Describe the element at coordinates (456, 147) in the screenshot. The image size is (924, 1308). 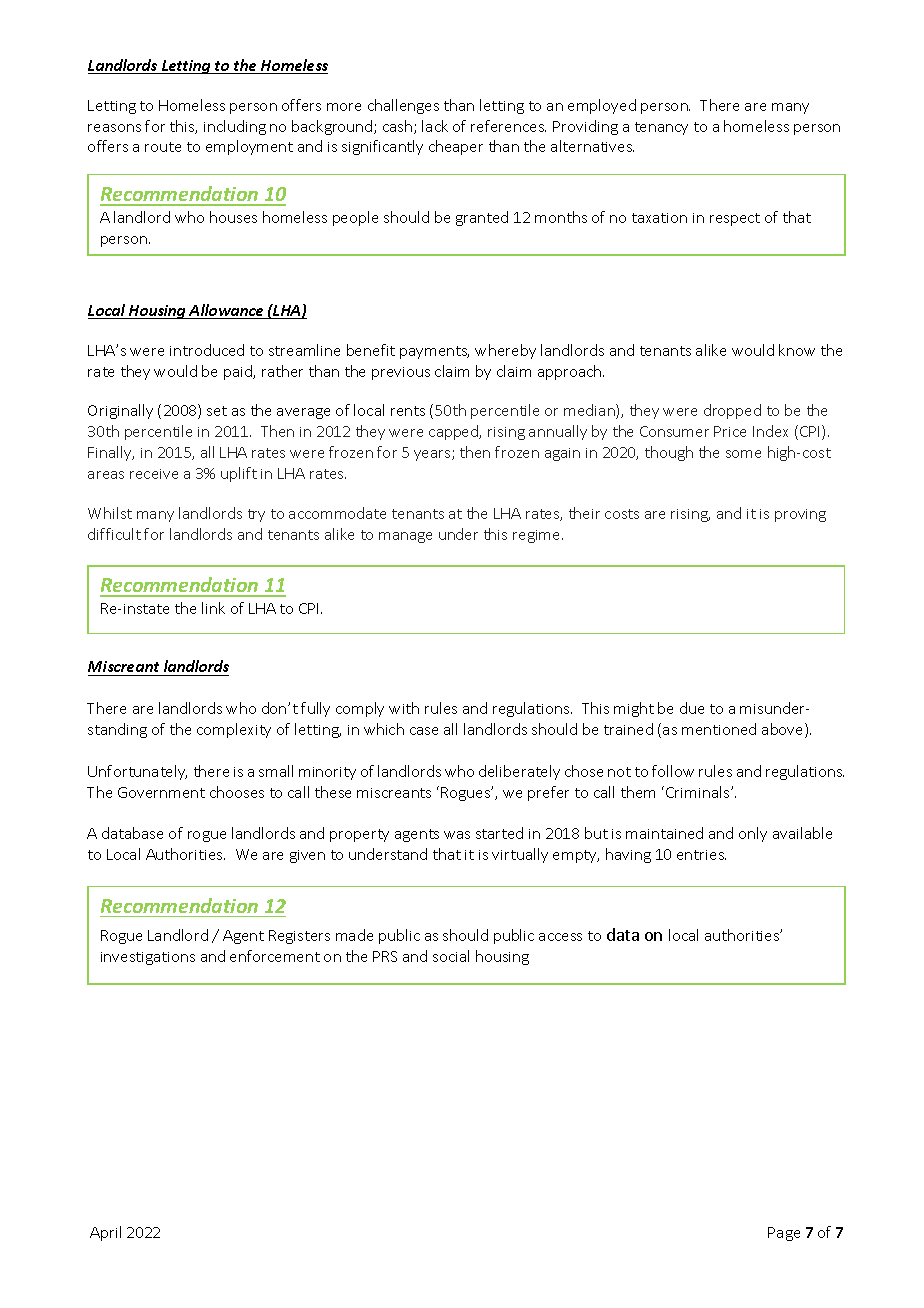
I see `cheaper` at that location.
